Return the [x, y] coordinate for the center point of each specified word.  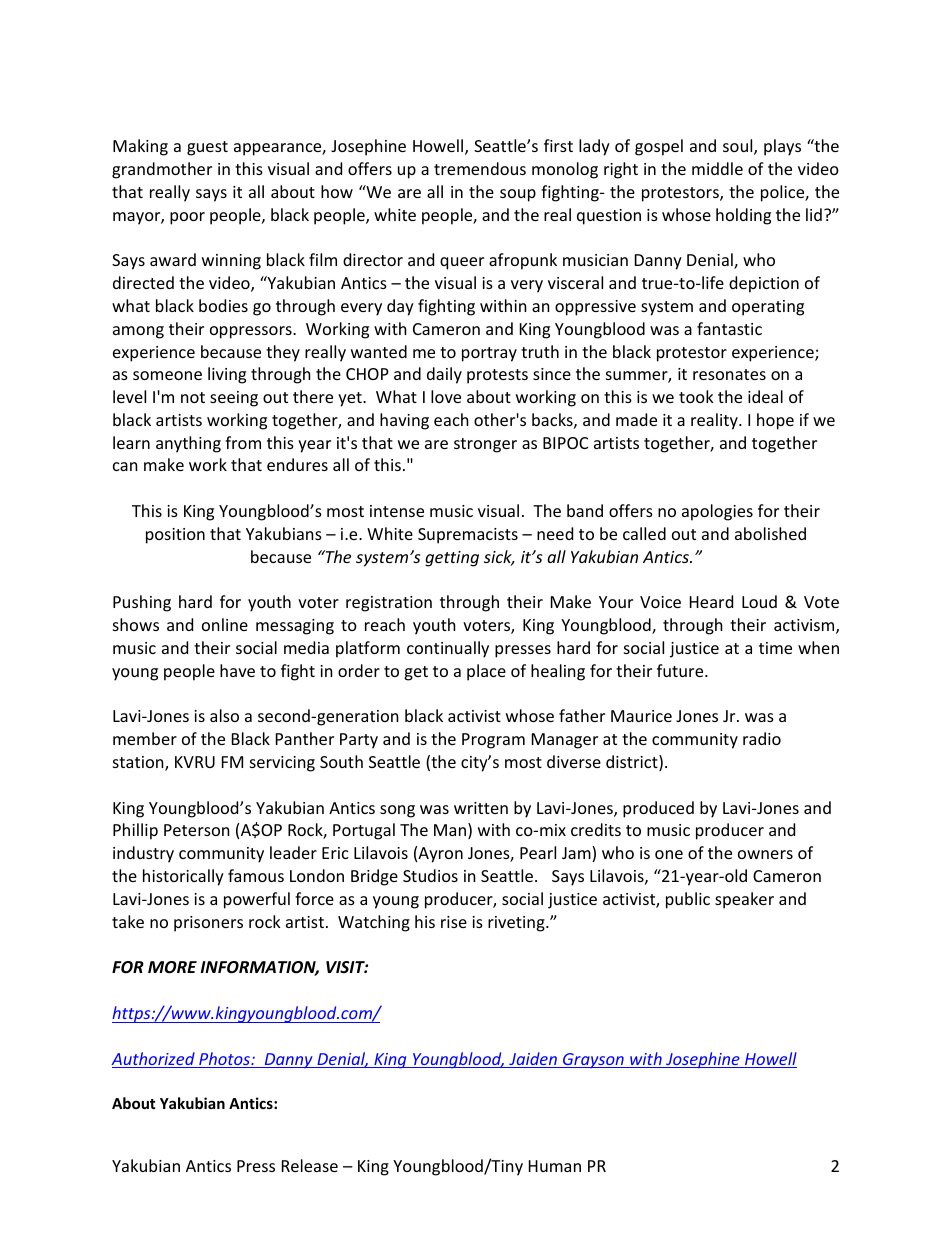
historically [183, 877]
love [446, 396]
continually [448, 649]
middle [717, 168]
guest [207, 148]
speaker [744, 900]
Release [310, 1165]
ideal [765, 396]
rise [454, 922]
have [237, 670]
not [193, 397]
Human [555, 1166]
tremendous [480, 168]
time [775, 648]
